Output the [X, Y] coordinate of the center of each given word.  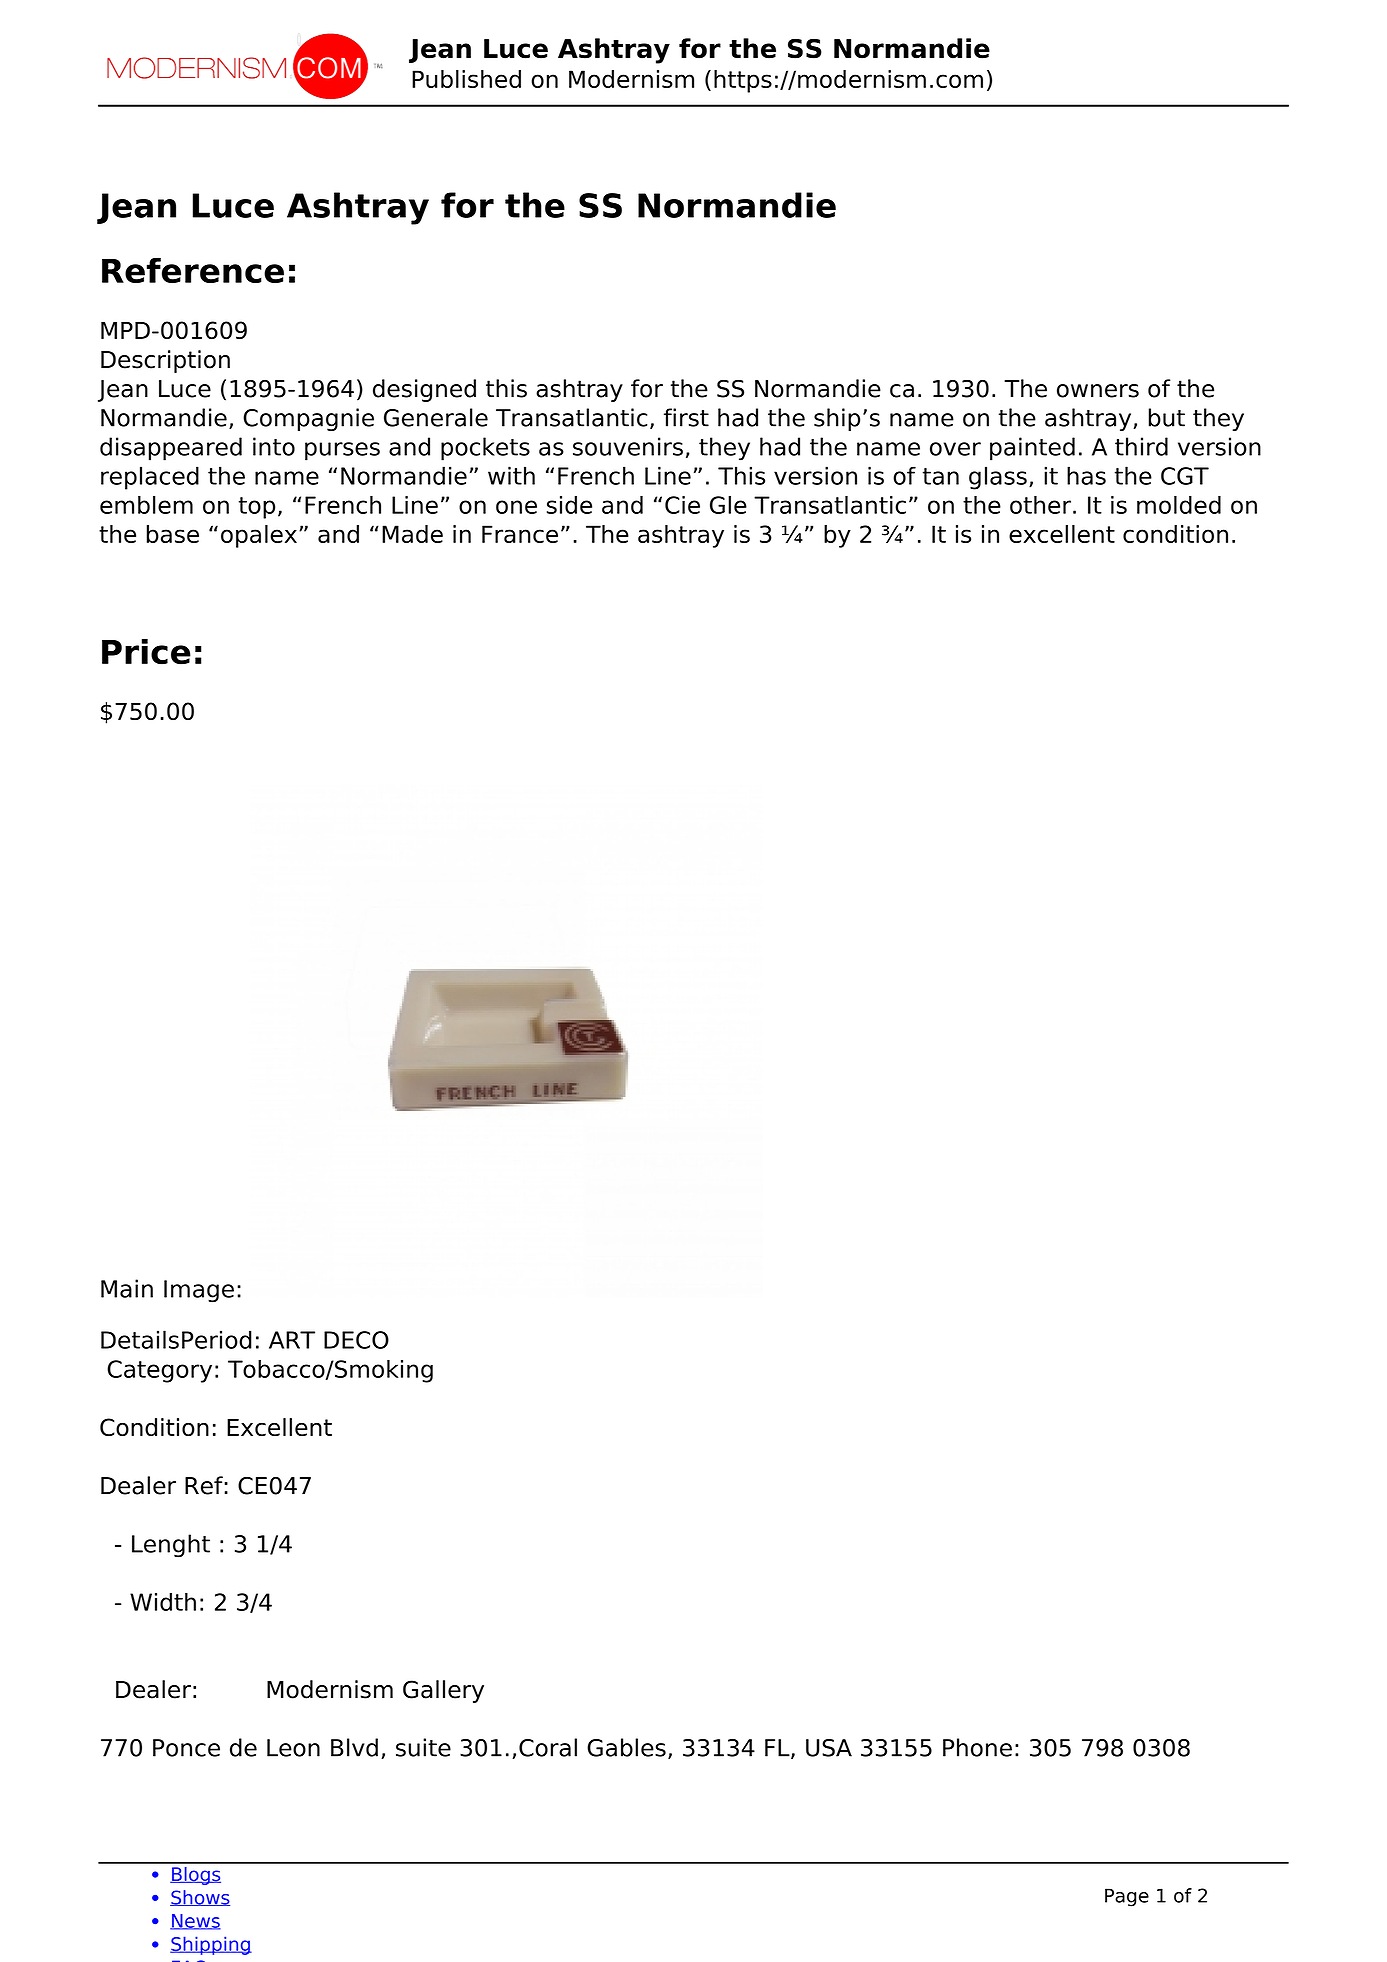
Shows [200, 1898]
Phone [977, 1747]
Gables [626, 1747]
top [257, 508]
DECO [356, 1340]
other [1040, 505]
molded [1179, 505]
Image [199, 1291]
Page [1127, 1897]
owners [1098, 391]
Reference [193, 270]
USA [829, 1748]
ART [292, 1340]
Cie [682, 505]
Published [466, 79]
